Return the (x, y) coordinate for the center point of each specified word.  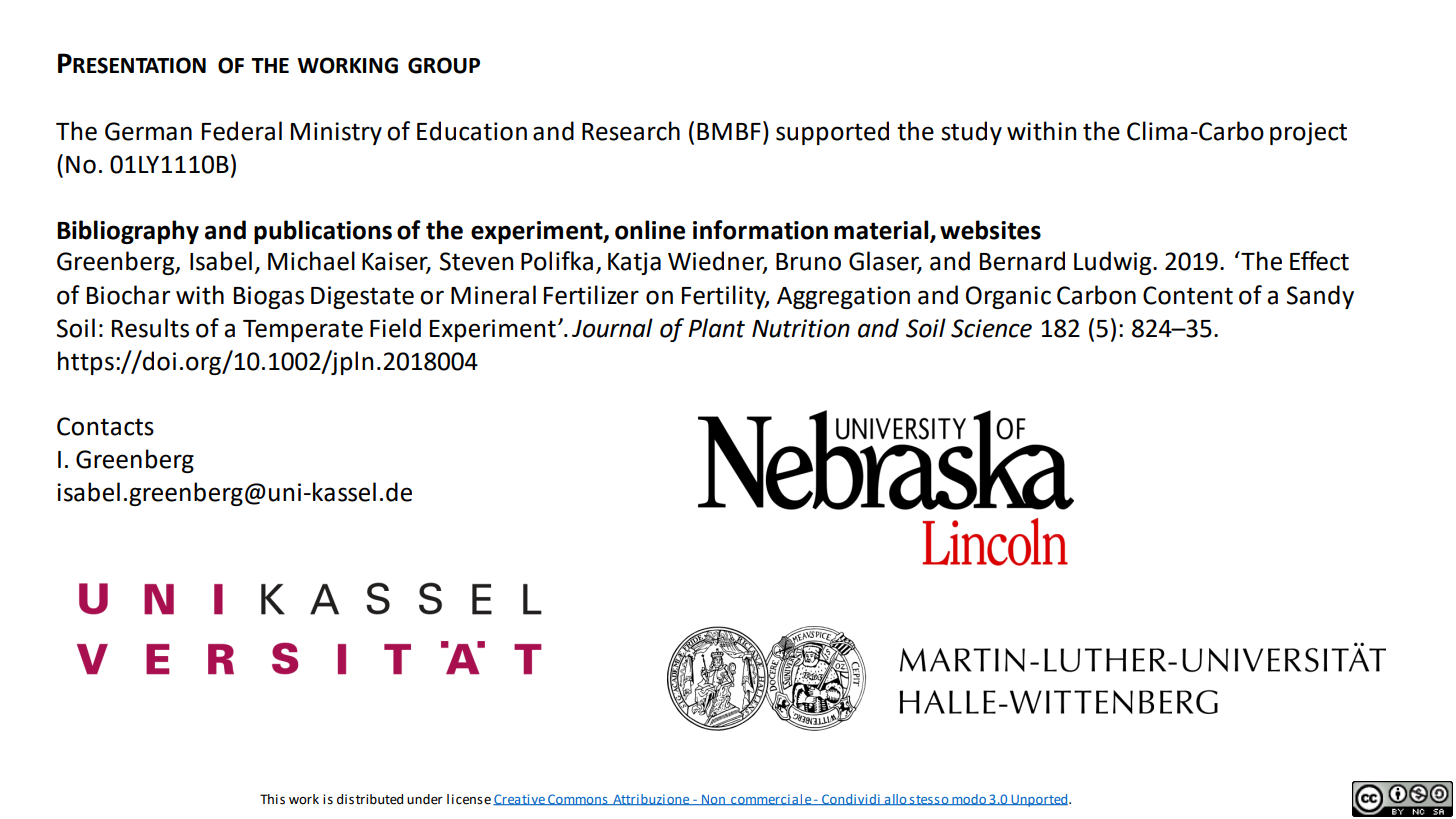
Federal (242, 131)
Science (991, 328)
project (1308, 133)
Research (631, 131)
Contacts (105, 426)
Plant (716, 328)
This (272, 799)
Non (713, 800)
